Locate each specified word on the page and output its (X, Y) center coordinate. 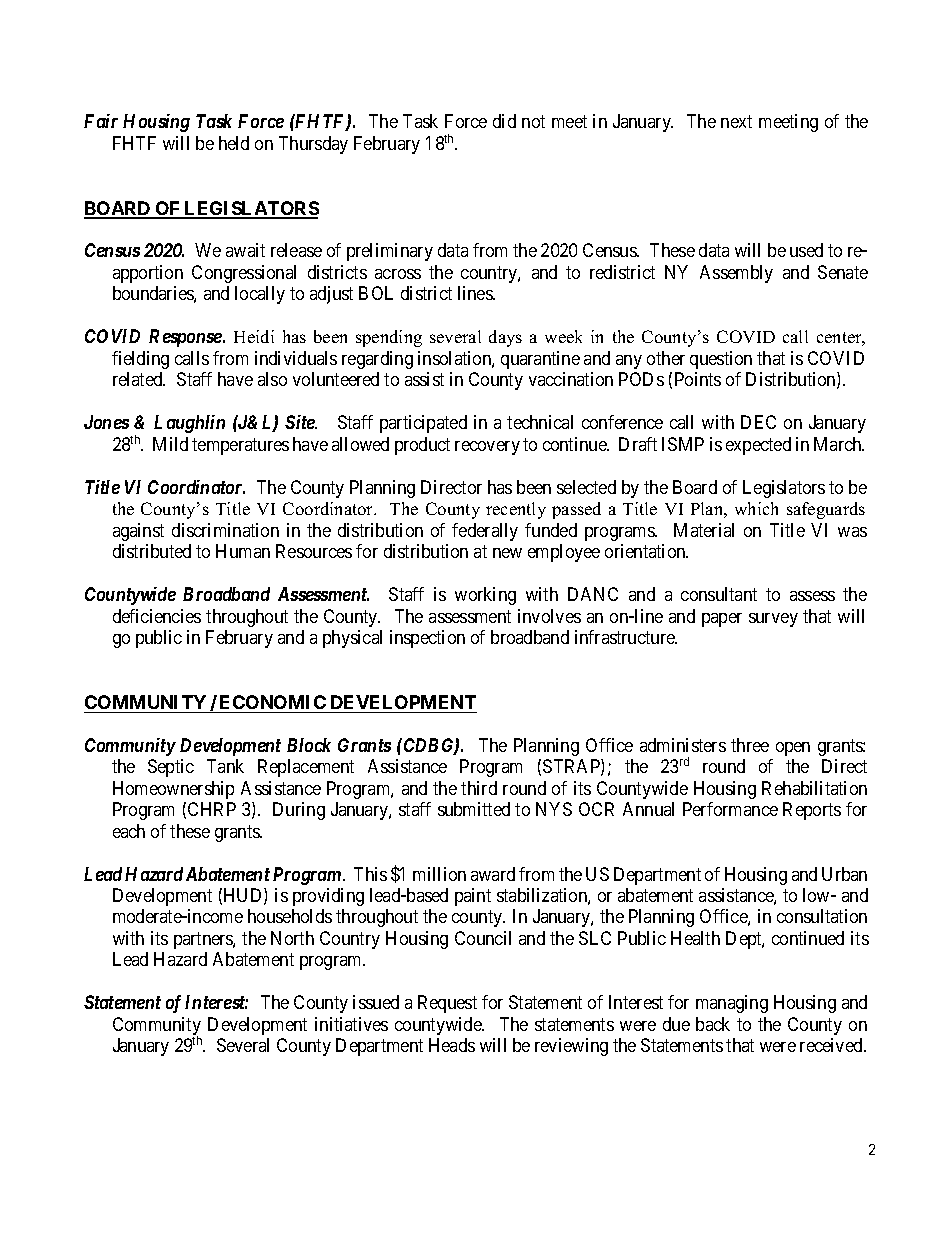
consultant (719, 594)
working (485, 596)
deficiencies (157, 616)
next (736, 122)
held (234, 143)
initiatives (351, 1024)
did (504, 121)
